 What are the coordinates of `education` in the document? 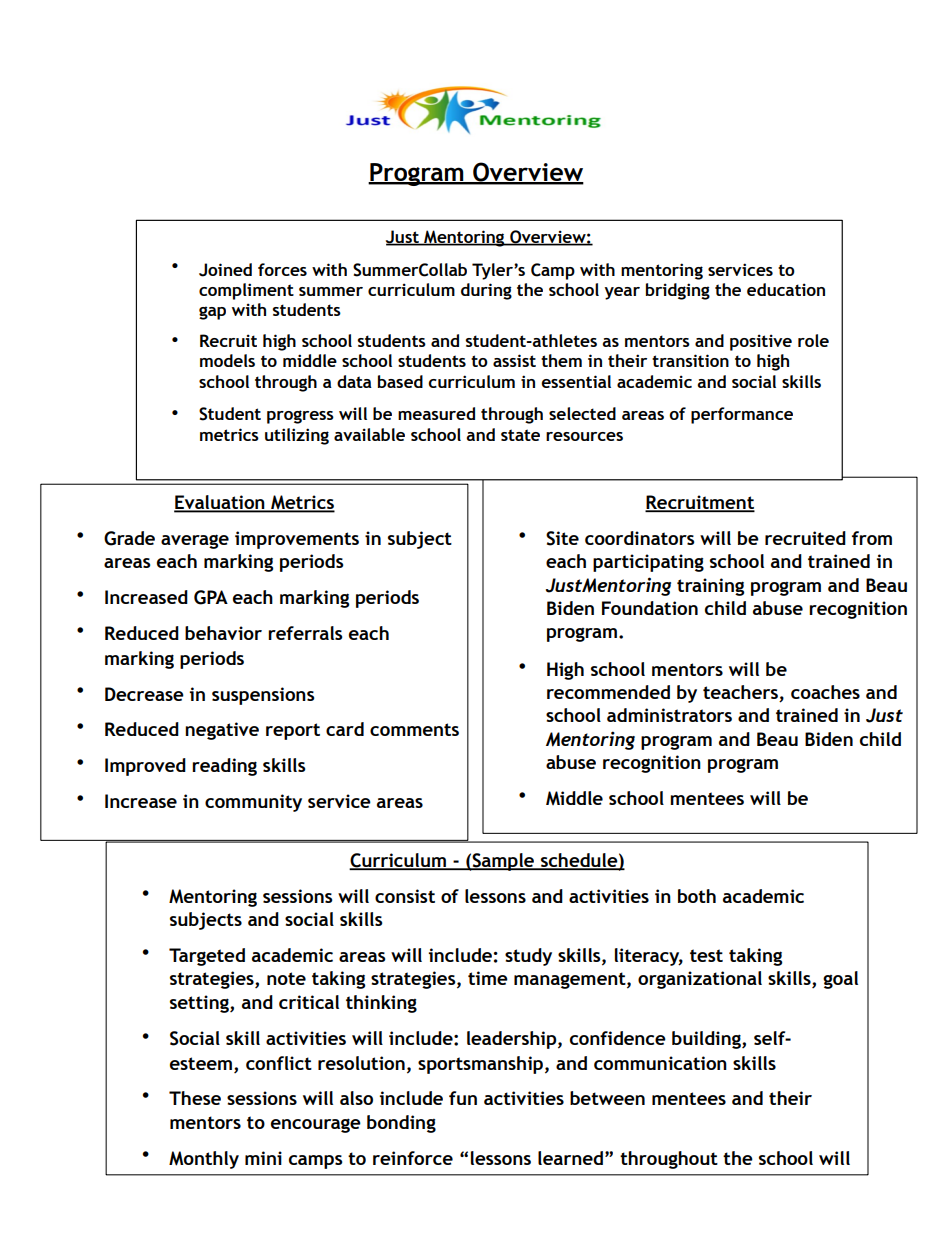 It's located at (786, 289).
